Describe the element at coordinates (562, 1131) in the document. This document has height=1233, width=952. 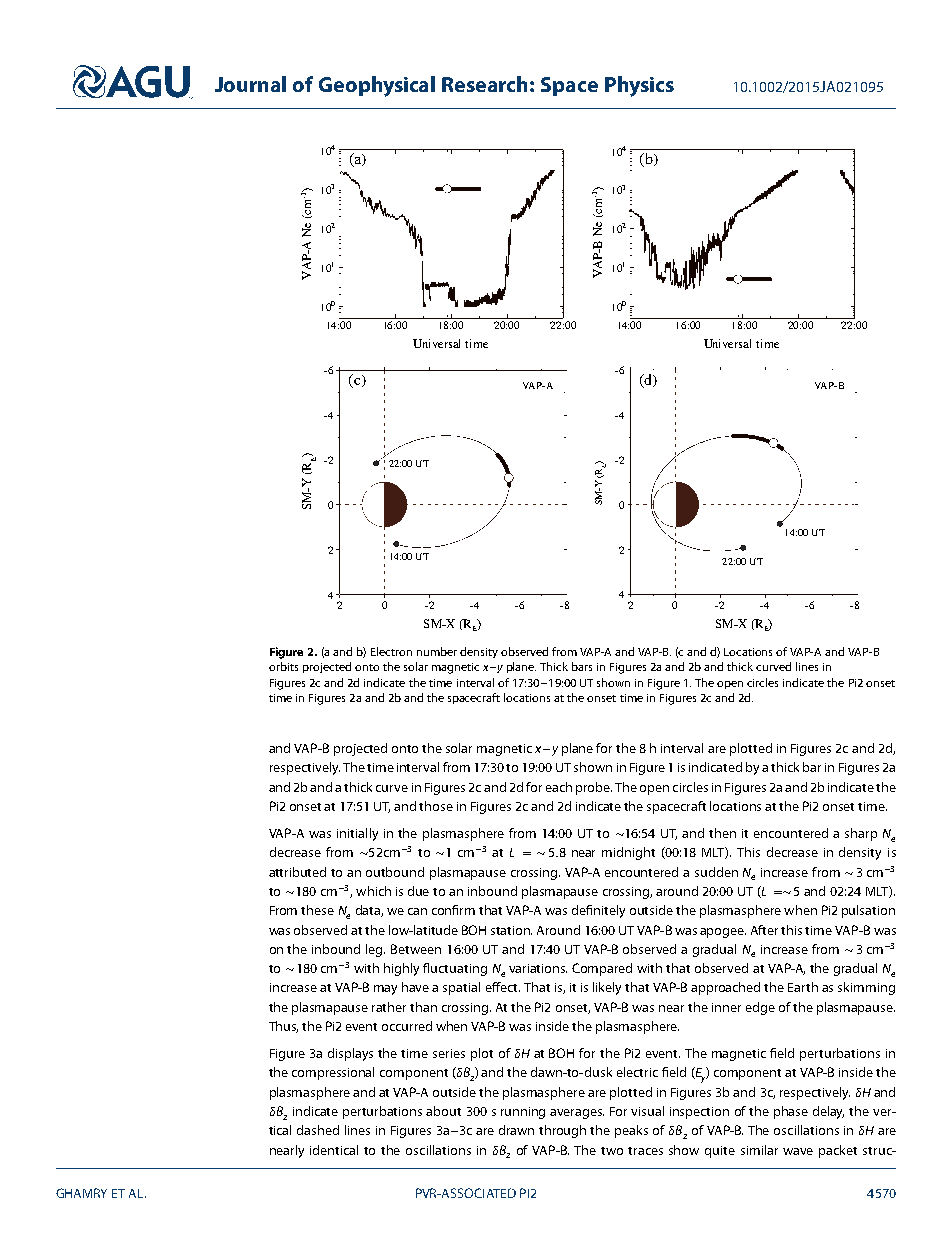
I see `through` at that location.
